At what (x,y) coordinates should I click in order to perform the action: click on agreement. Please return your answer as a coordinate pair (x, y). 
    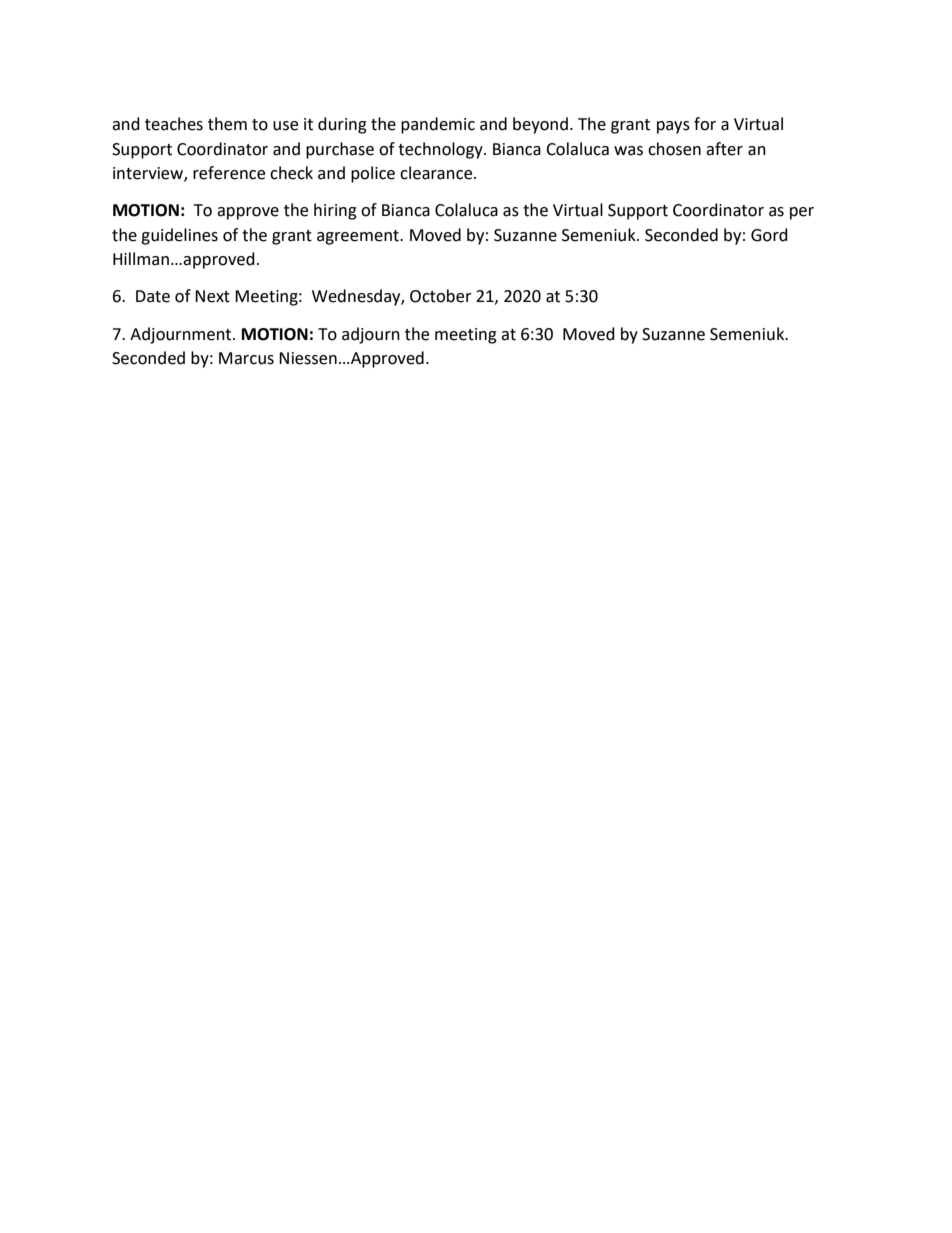
    Looking at the image, I should click on (359, 237).
